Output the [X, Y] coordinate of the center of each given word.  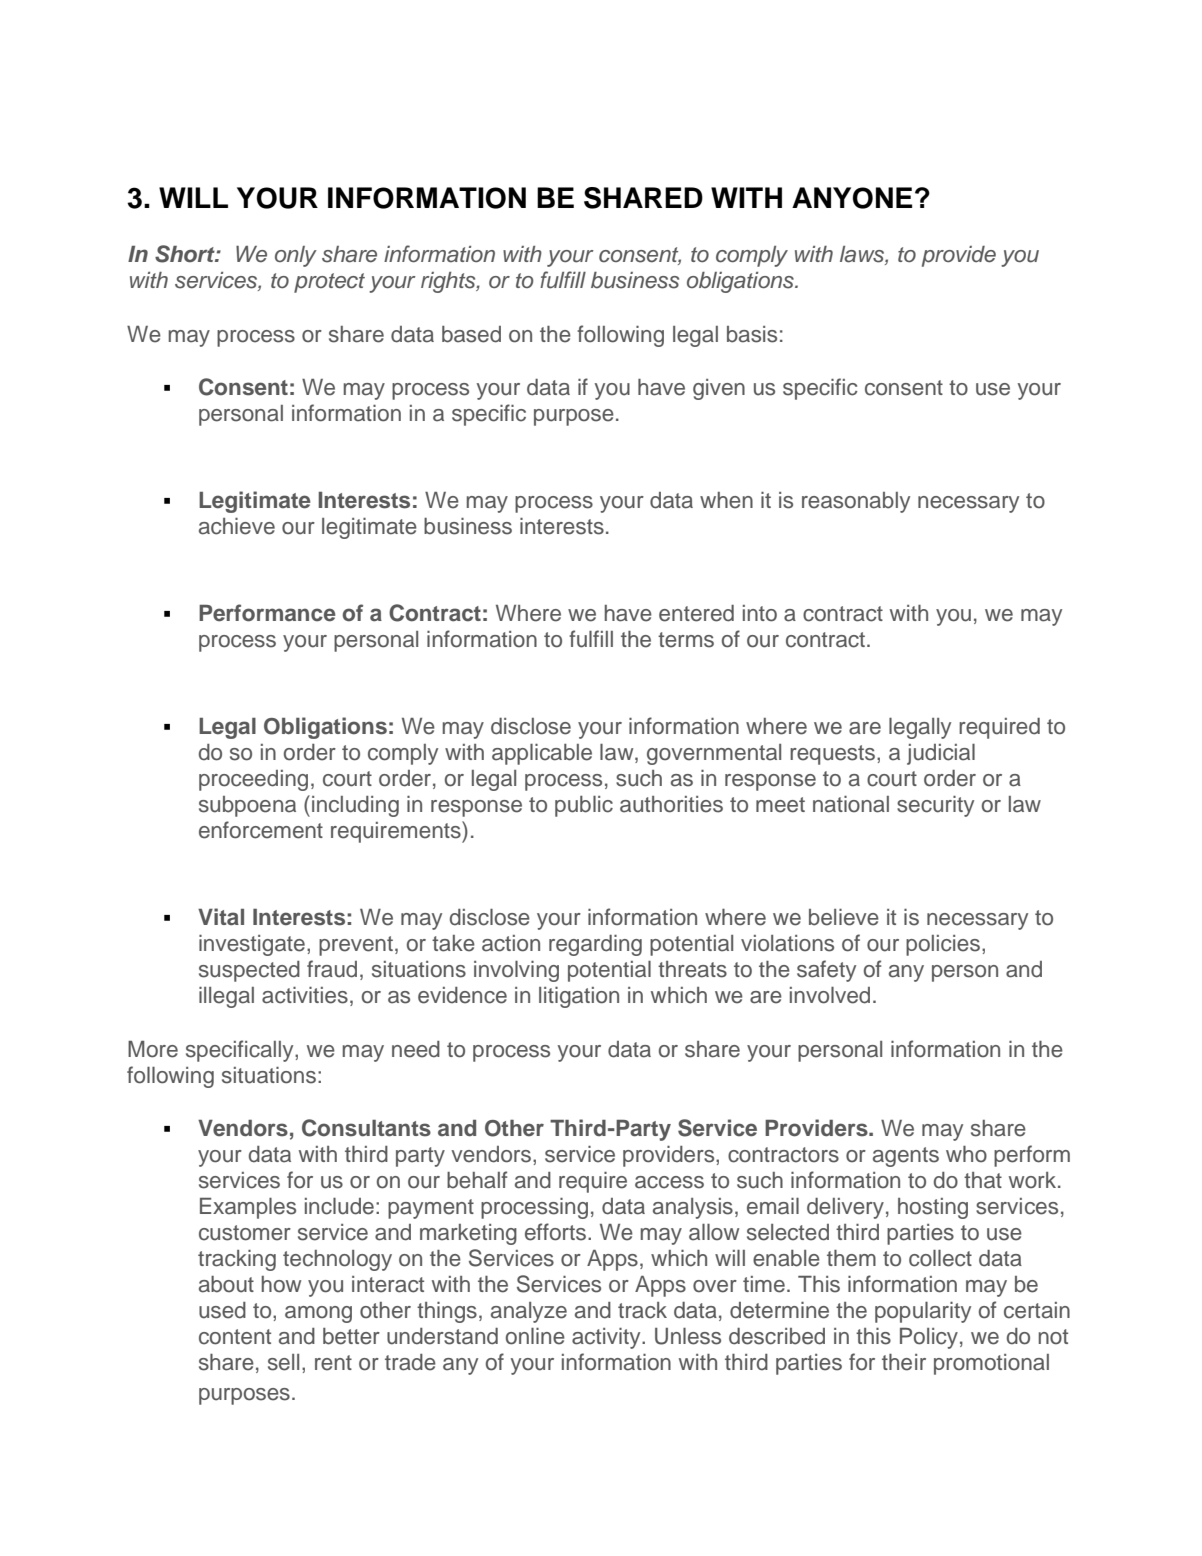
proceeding [253, 780]
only [296, 256]
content [235, 1337]
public [584, 806]
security [935, 806]
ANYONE [852, 198]
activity [607, 1338]
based [471, 334]
